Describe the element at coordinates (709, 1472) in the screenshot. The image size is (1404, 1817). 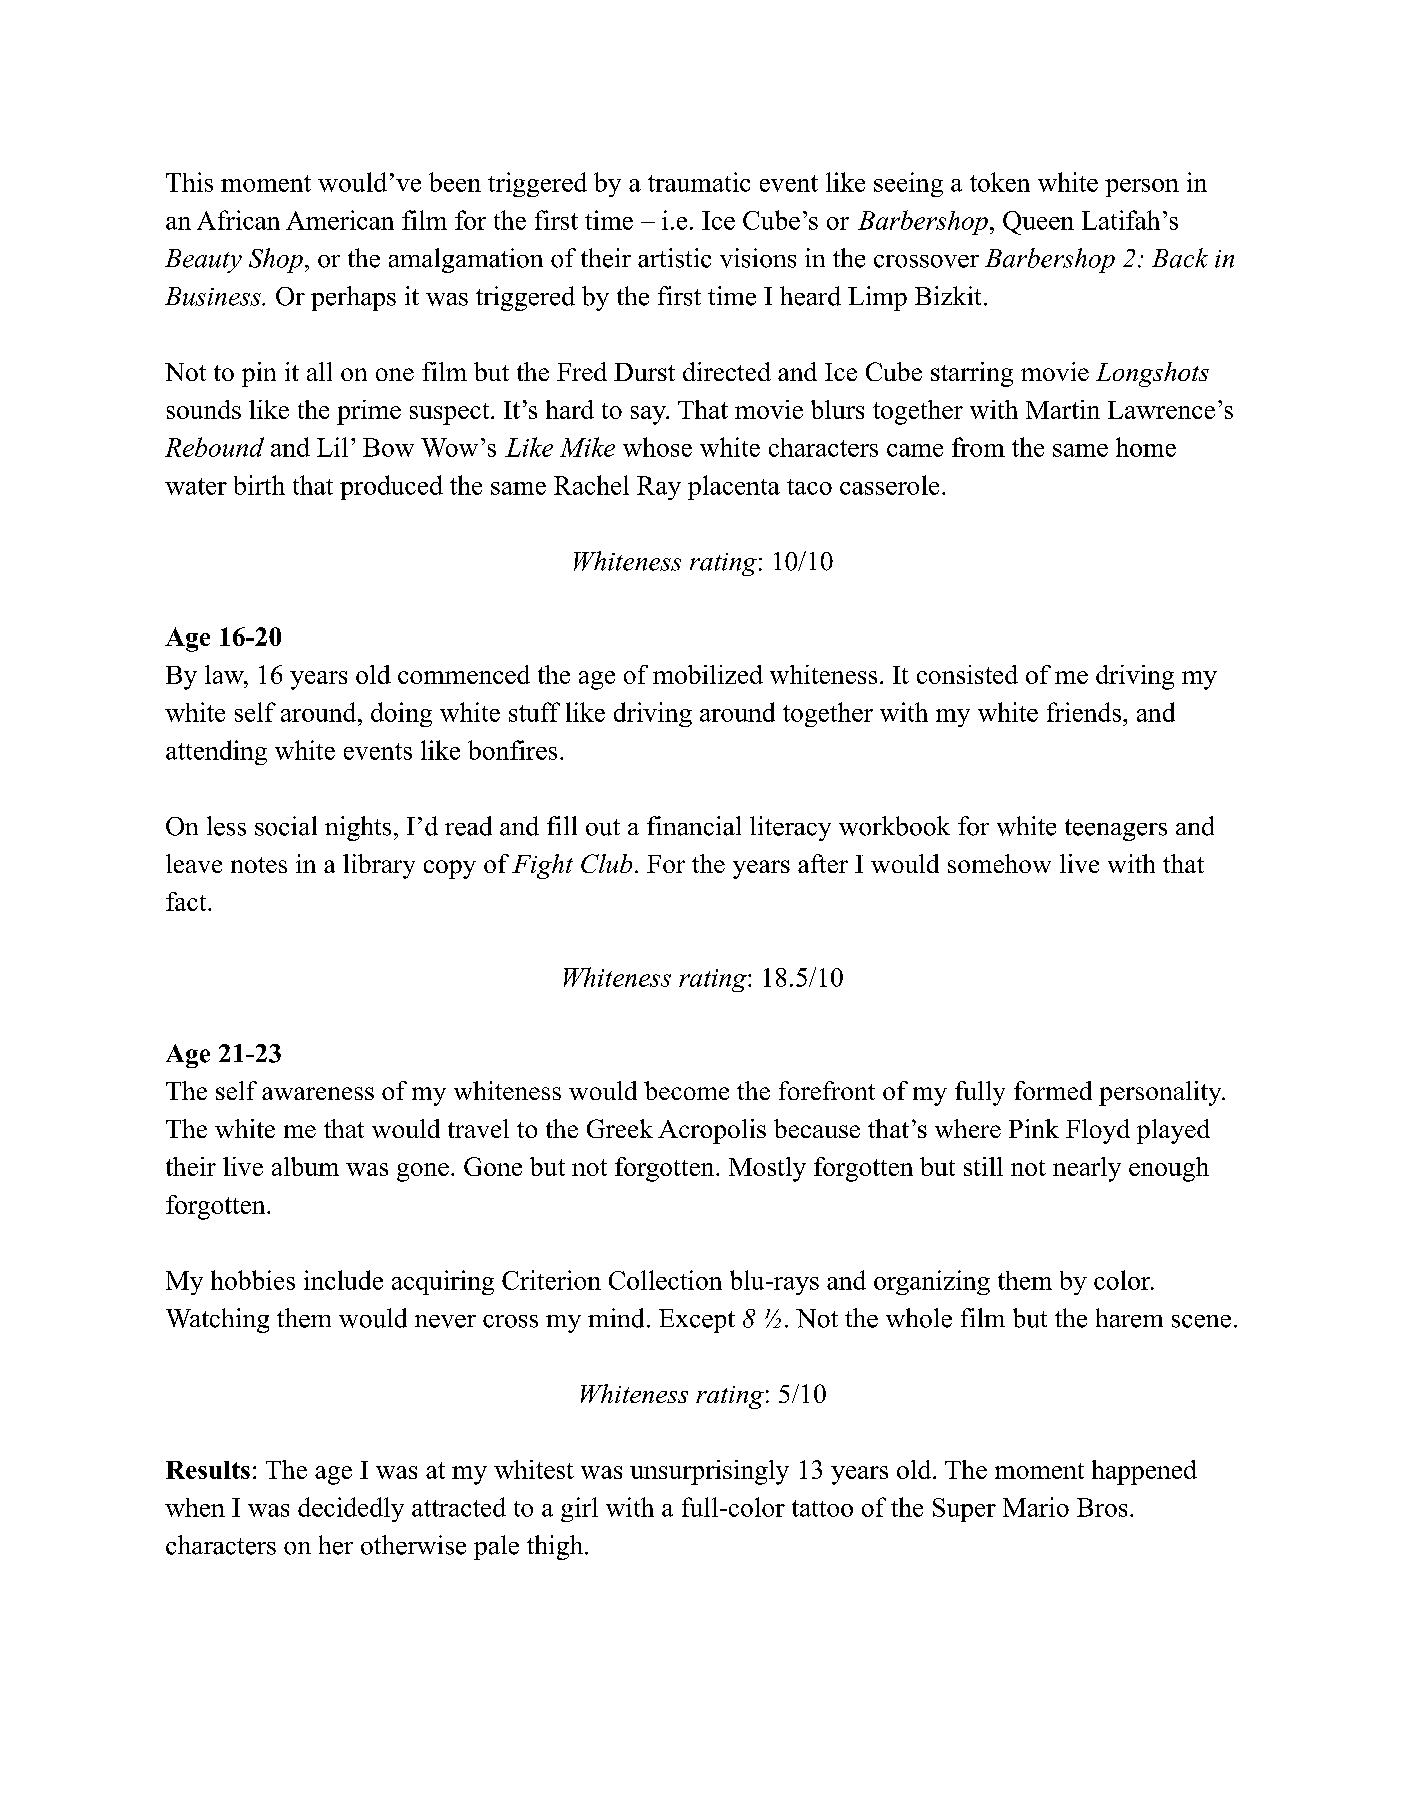
I see `unsurprisingly` at that location.
